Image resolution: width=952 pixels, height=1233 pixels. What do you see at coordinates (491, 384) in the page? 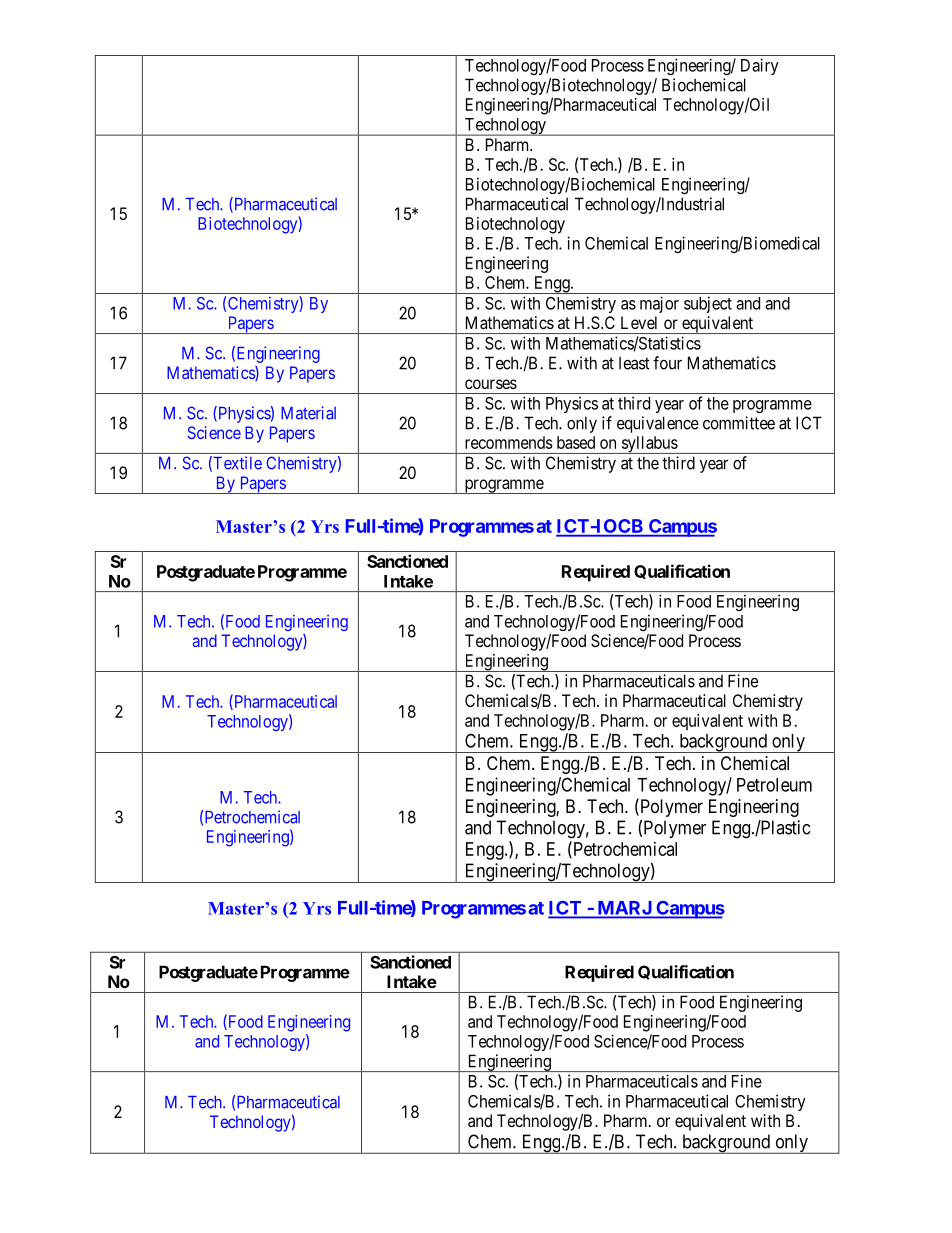
I see `courses` at bounding box center [491, 384].
